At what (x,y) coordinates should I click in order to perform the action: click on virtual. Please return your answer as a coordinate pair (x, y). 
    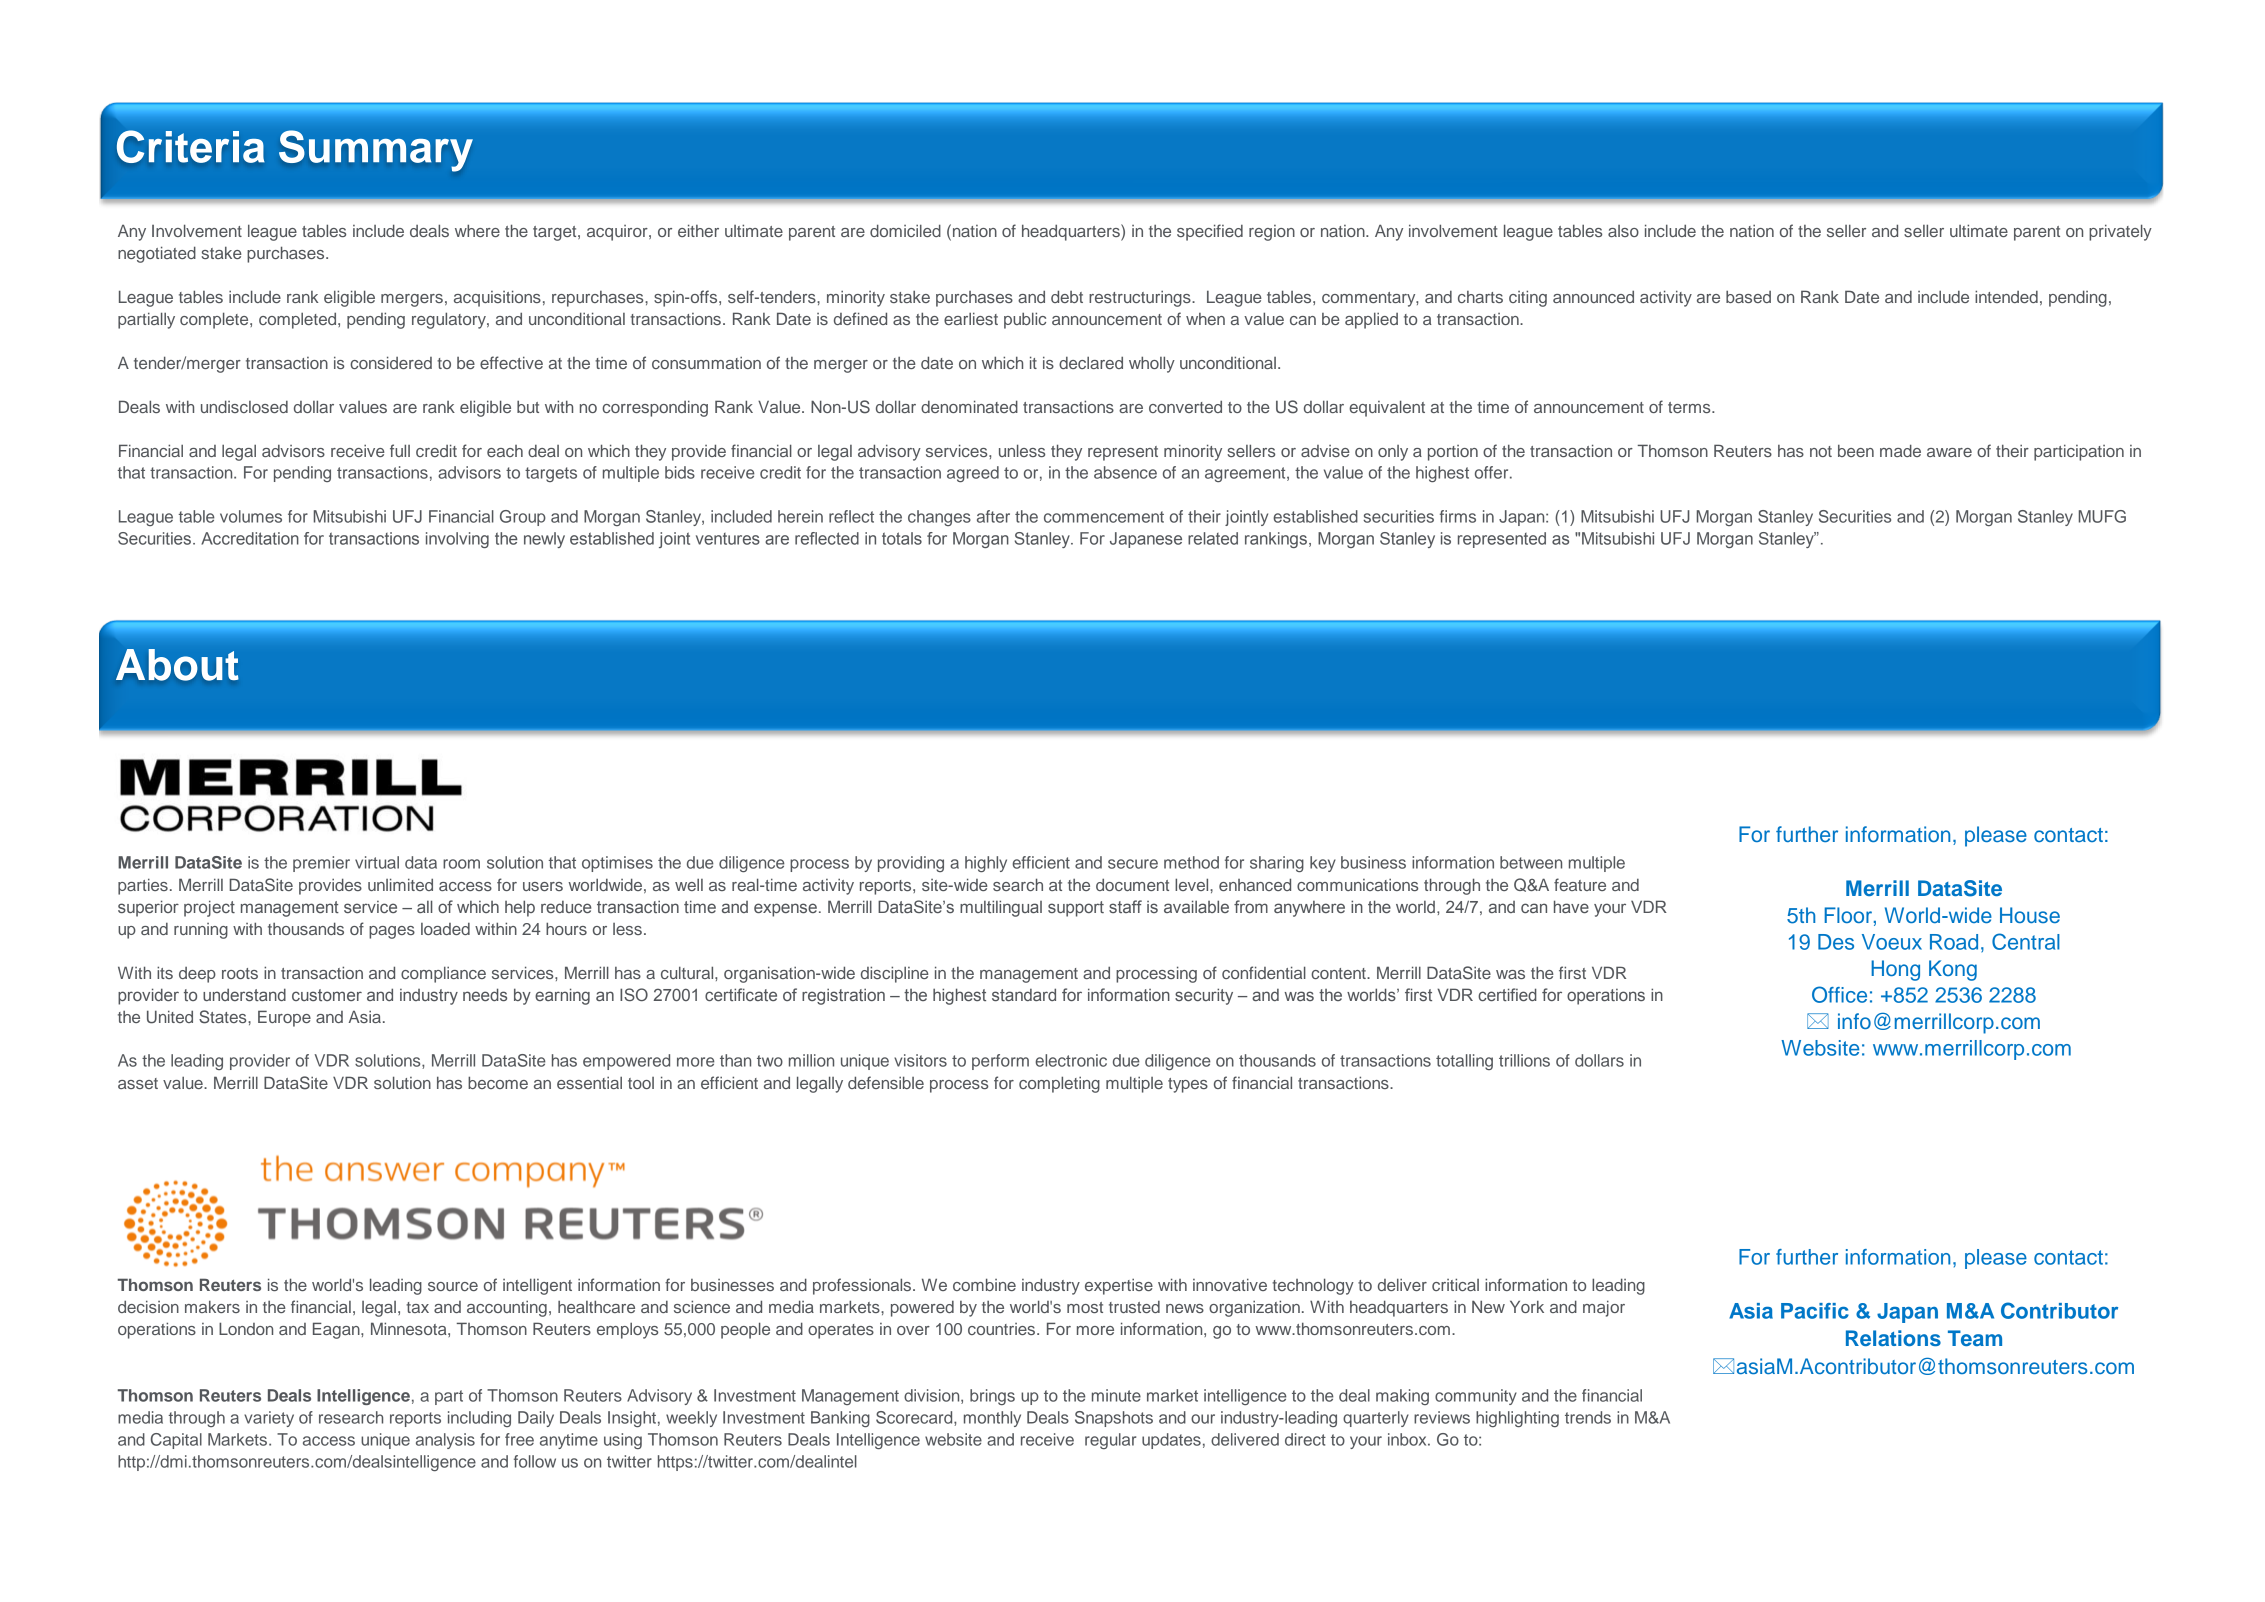
    Looking at the image, I should click on (377, 862).
